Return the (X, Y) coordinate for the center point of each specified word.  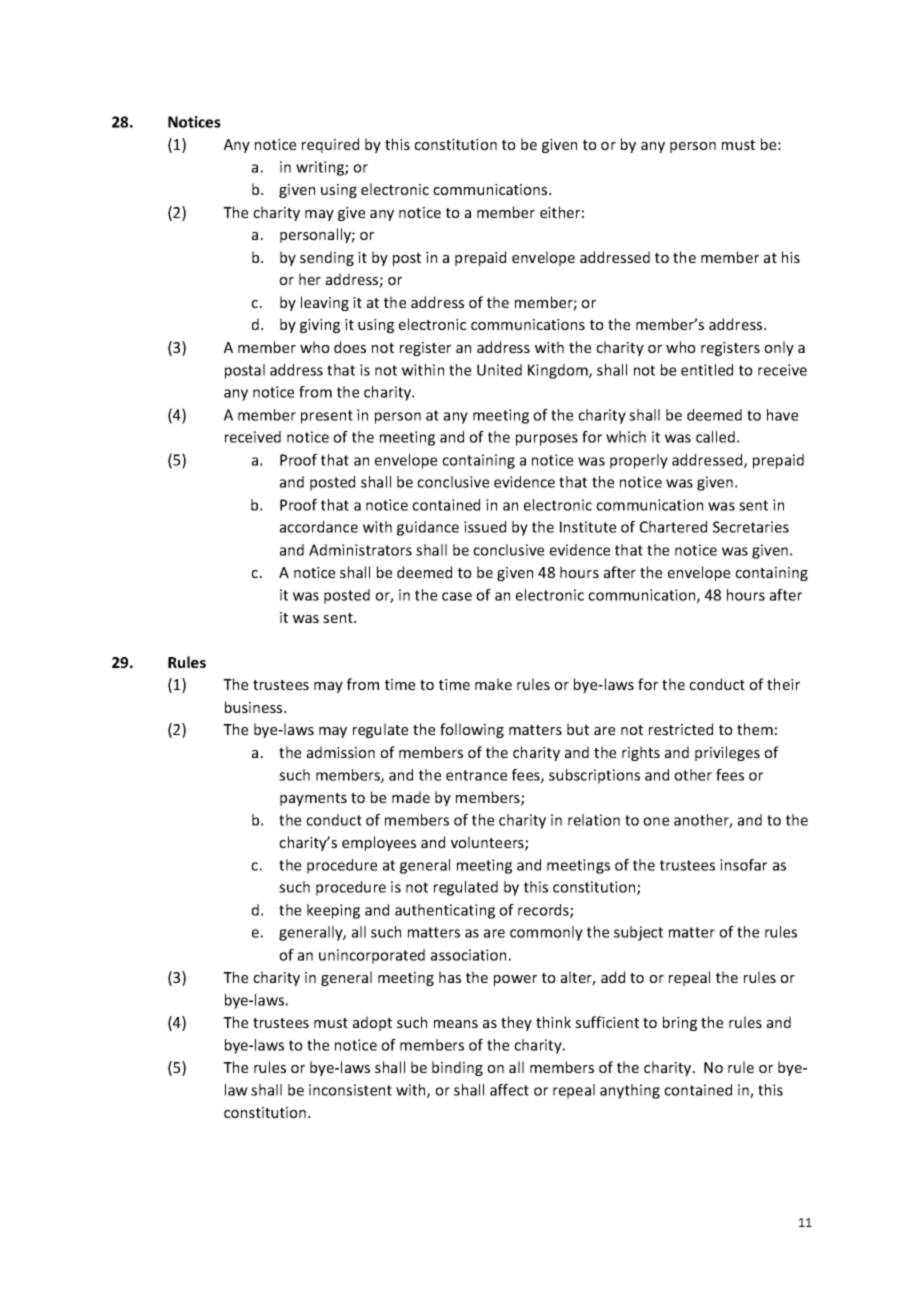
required (330, 145)
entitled (707, 370)
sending (327, 258)
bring (680, 1023)
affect (509, 1090)
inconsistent (350, 1090)
